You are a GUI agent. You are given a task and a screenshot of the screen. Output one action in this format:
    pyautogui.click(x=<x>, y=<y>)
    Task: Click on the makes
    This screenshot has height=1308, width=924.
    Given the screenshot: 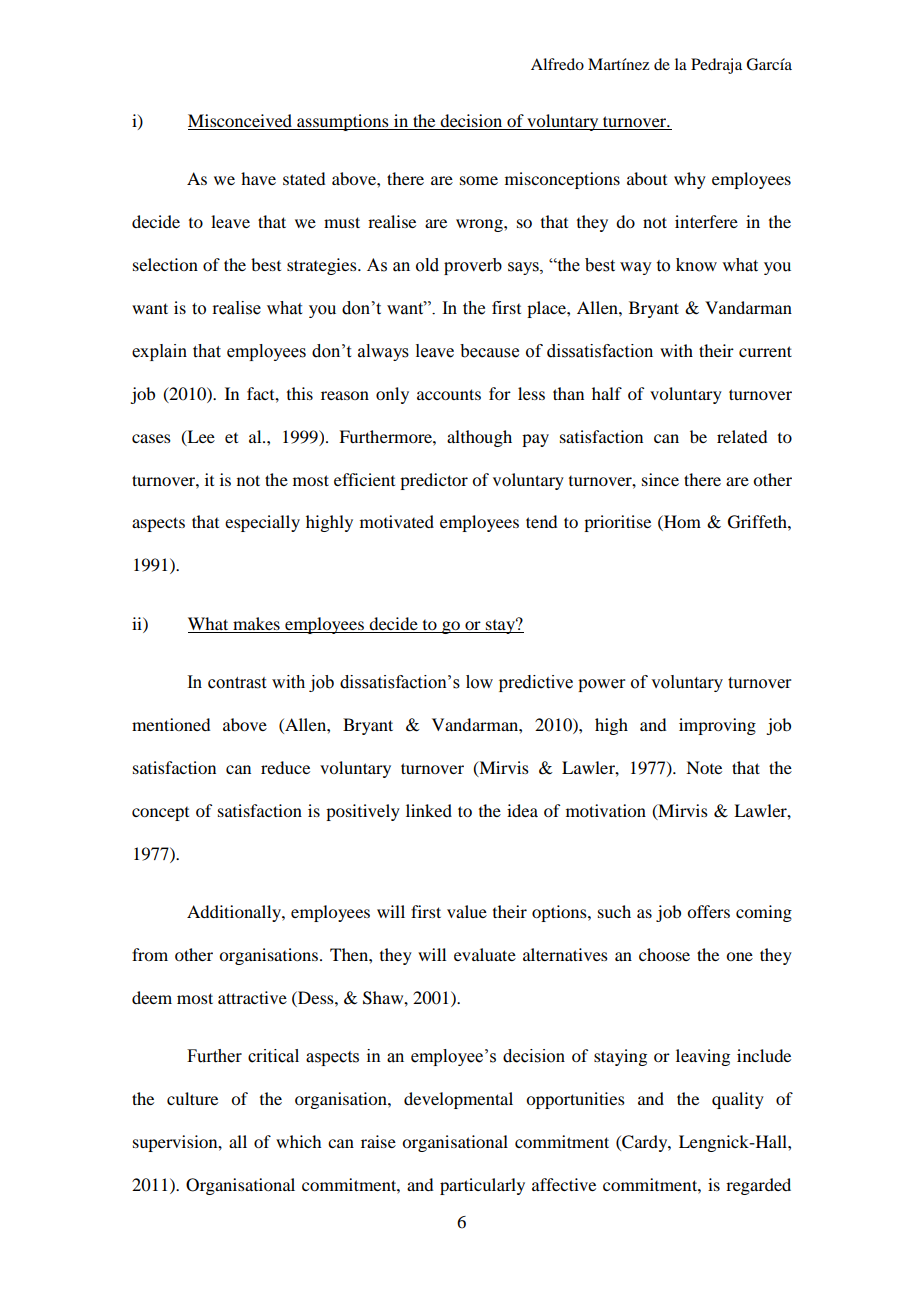 What is the action you would take?
    pyautogui.click(x=256, y=623)
